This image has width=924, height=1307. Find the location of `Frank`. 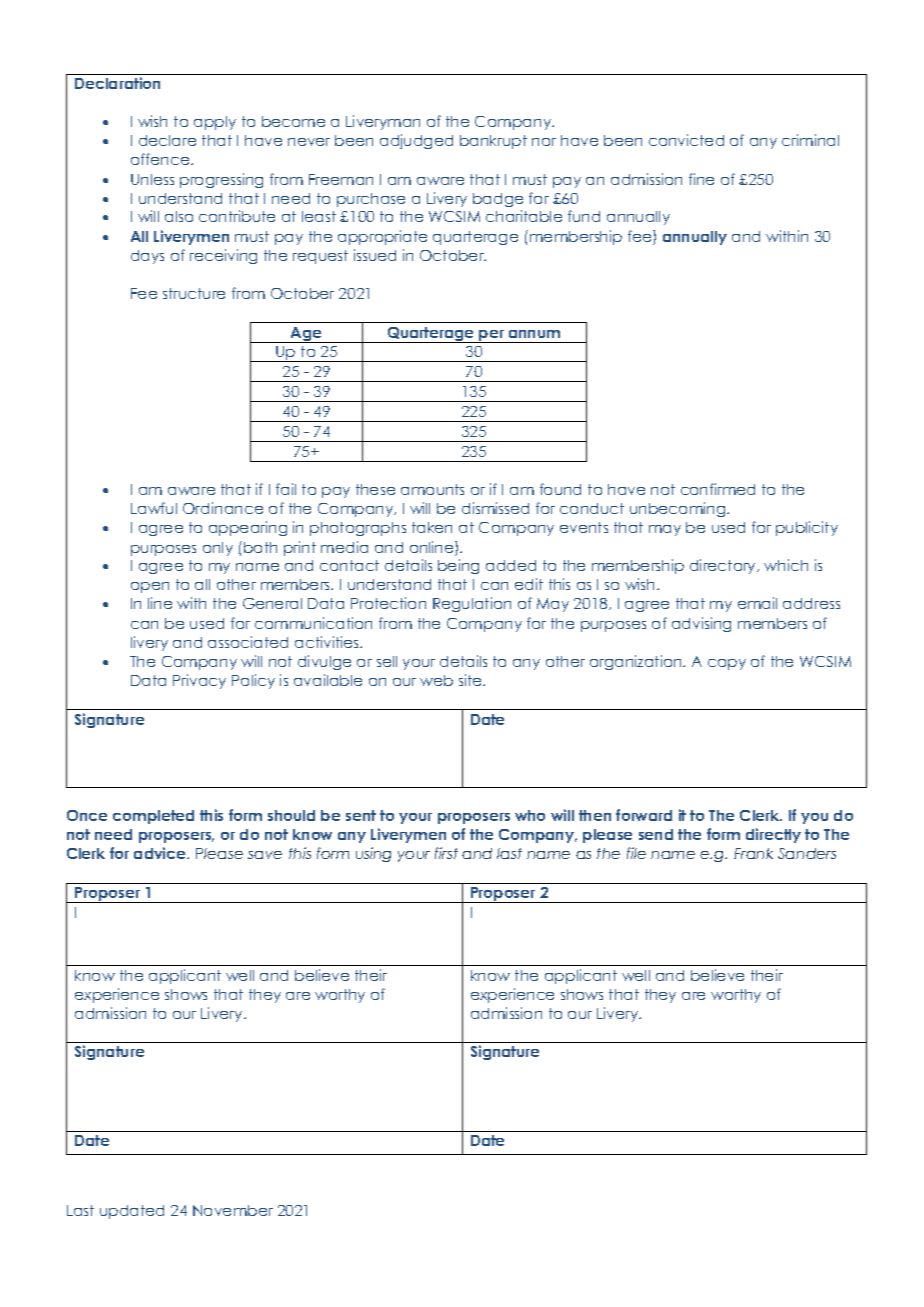

Frank is located at coordinates (753, 853).
